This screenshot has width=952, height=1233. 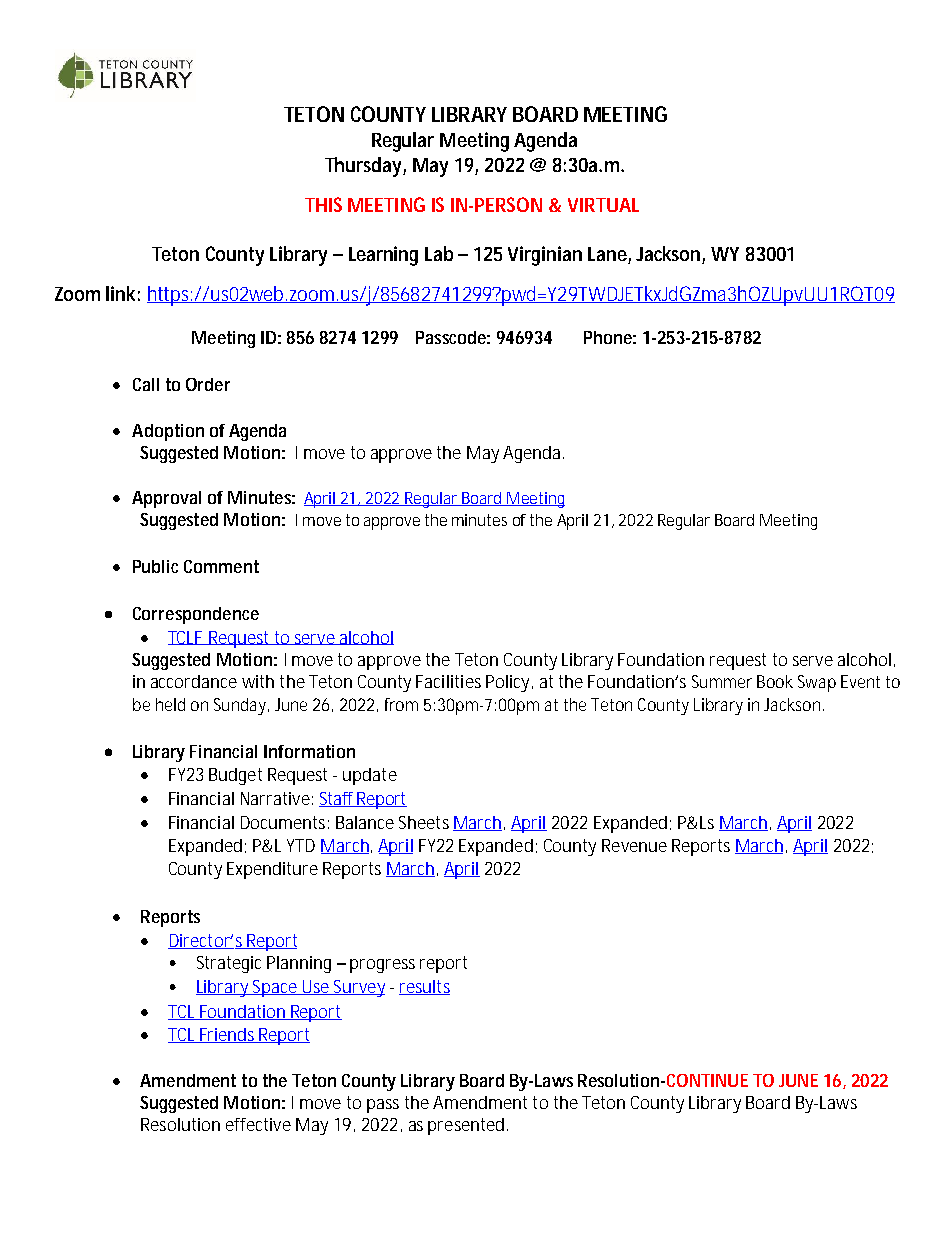 What do you see at coordinates (468, 1126) in the screenshot?
I see `presented` at bounding box center [468, 1126].
